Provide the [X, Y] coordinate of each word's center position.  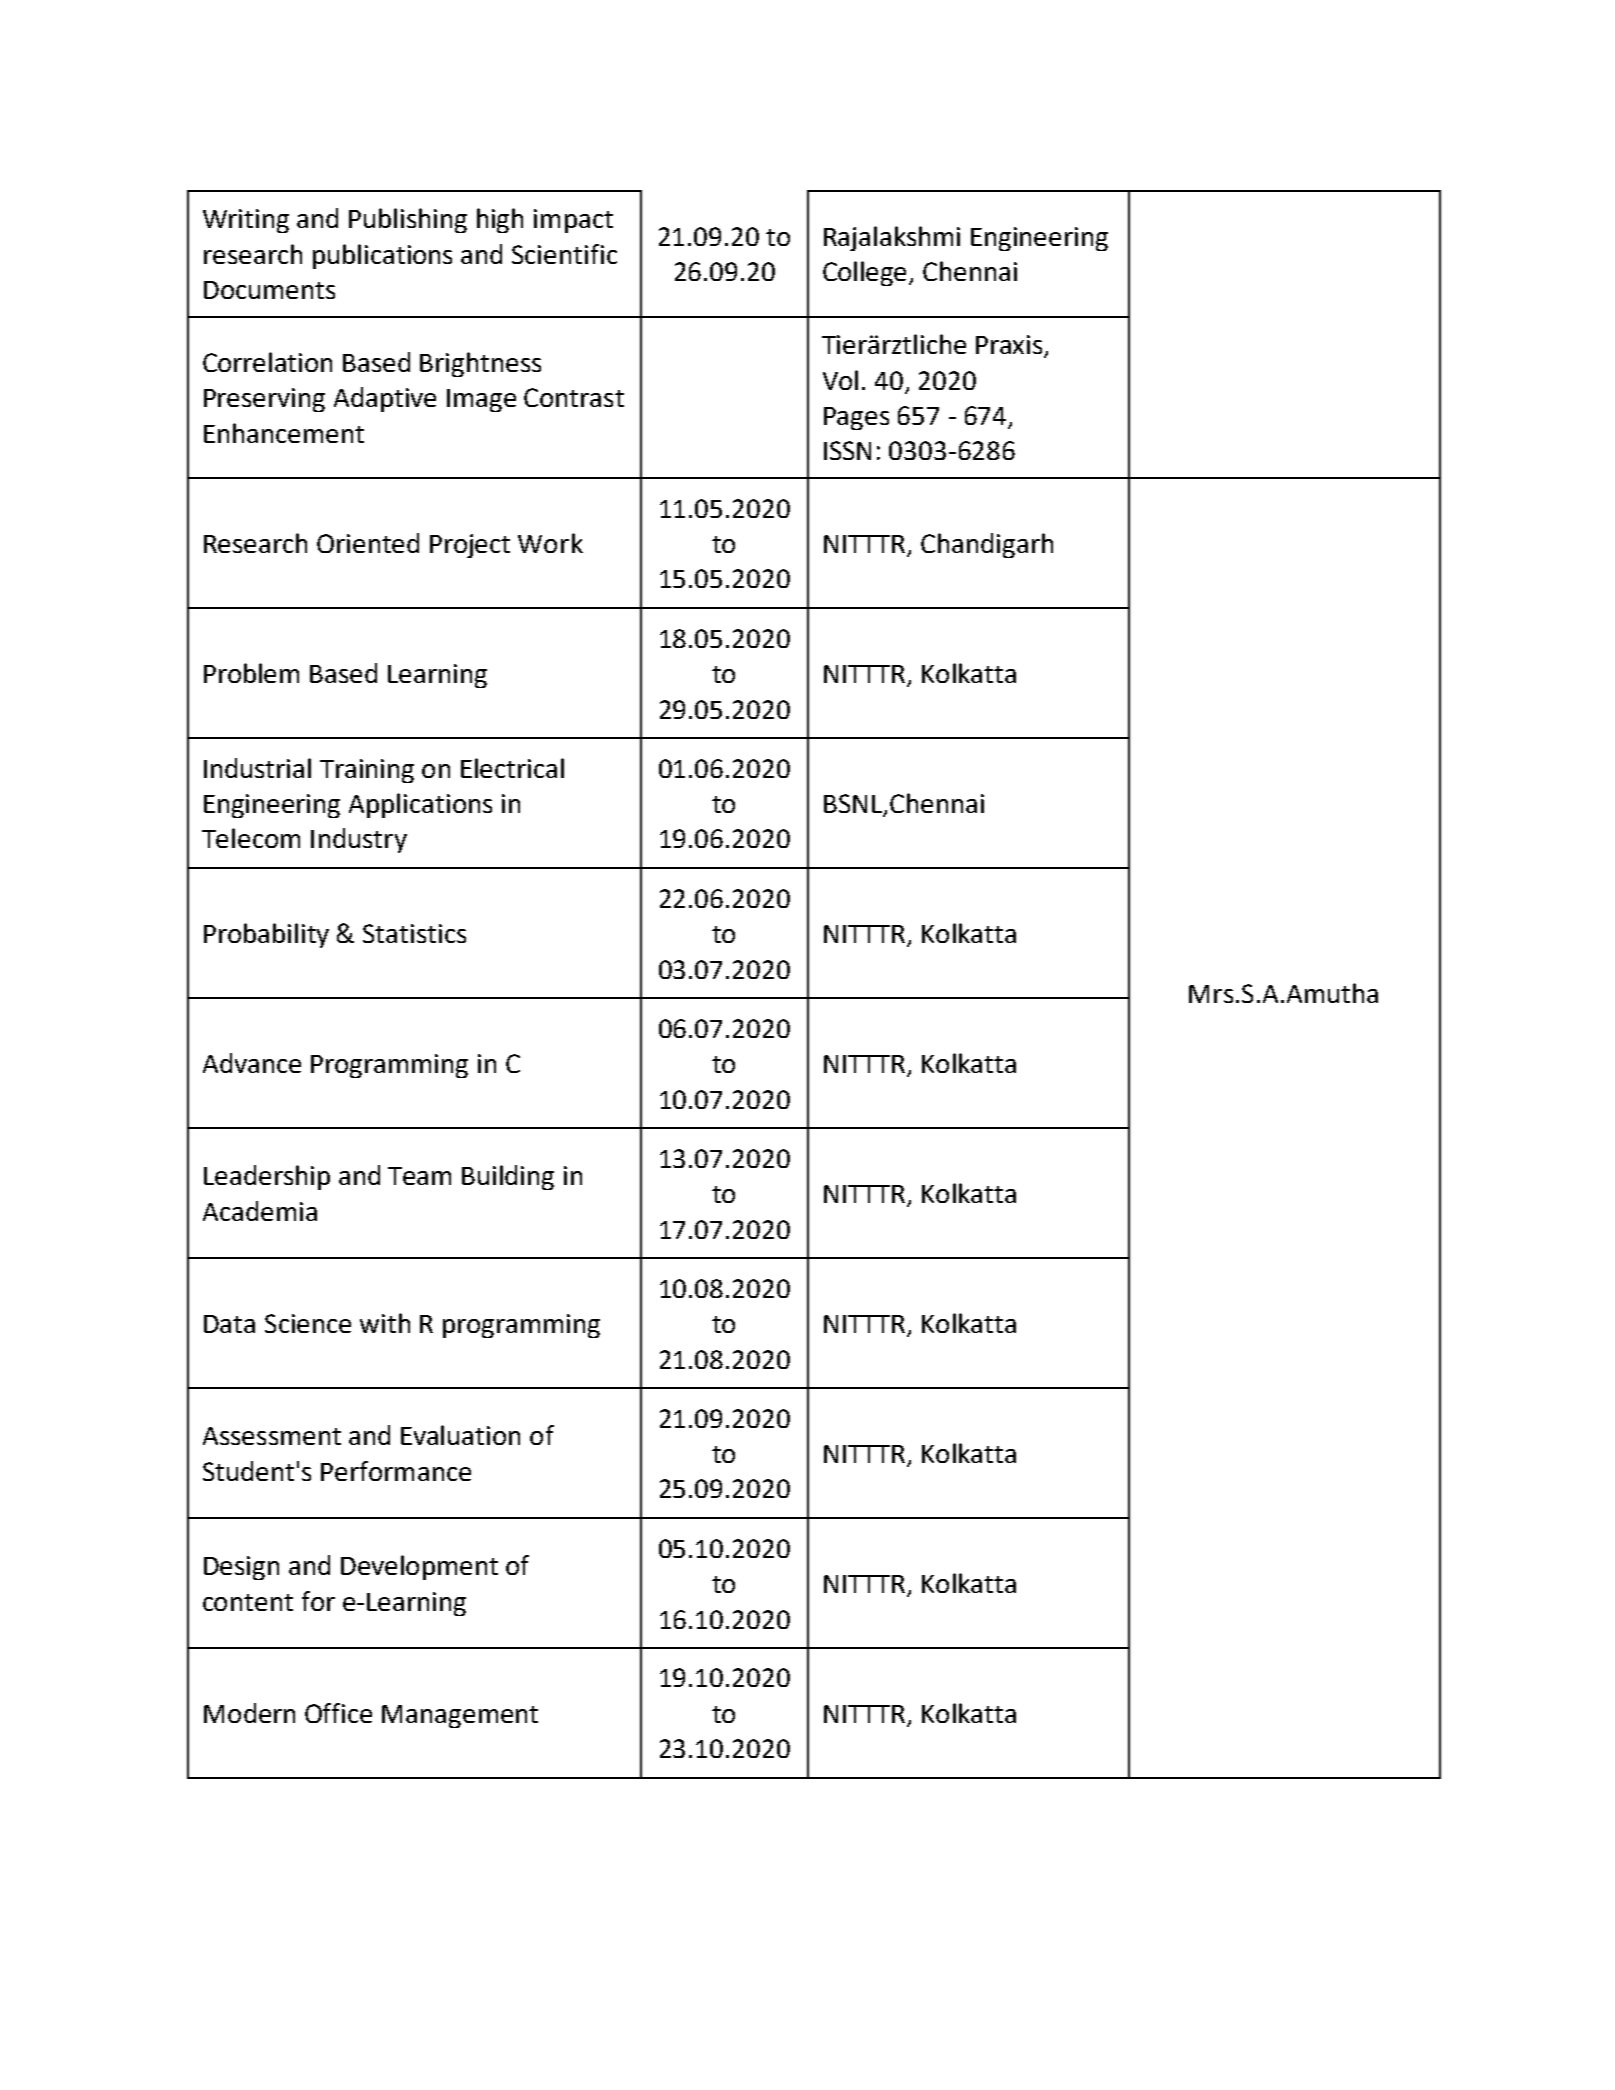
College [866, 273]
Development [419, 1567]
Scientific [564, 254]
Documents [269, 290]
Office [338, 1713]
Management [460, 1716]
